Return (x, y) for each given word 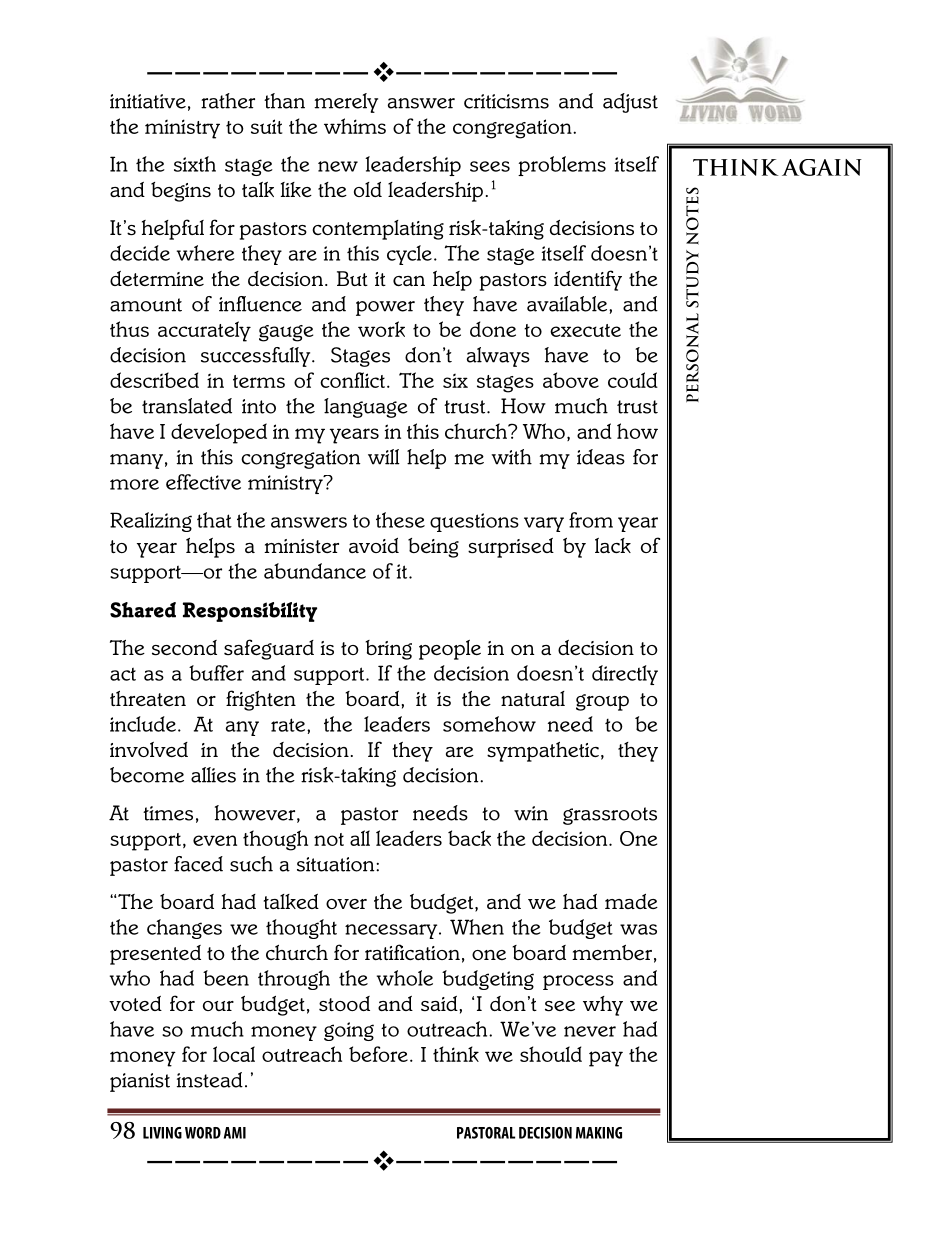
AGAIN (822, 167)
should (551, 1054)
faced (198, 864)
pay (606, 1059)
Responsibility (250, 612)
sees (490, 166)
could (633, 380)
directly (625, 675)
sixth (195, 164)
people (450, 650)
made (631, 901)
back (469, 838)
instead (210, 1080)
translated (187, 406)
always (498, 357)
